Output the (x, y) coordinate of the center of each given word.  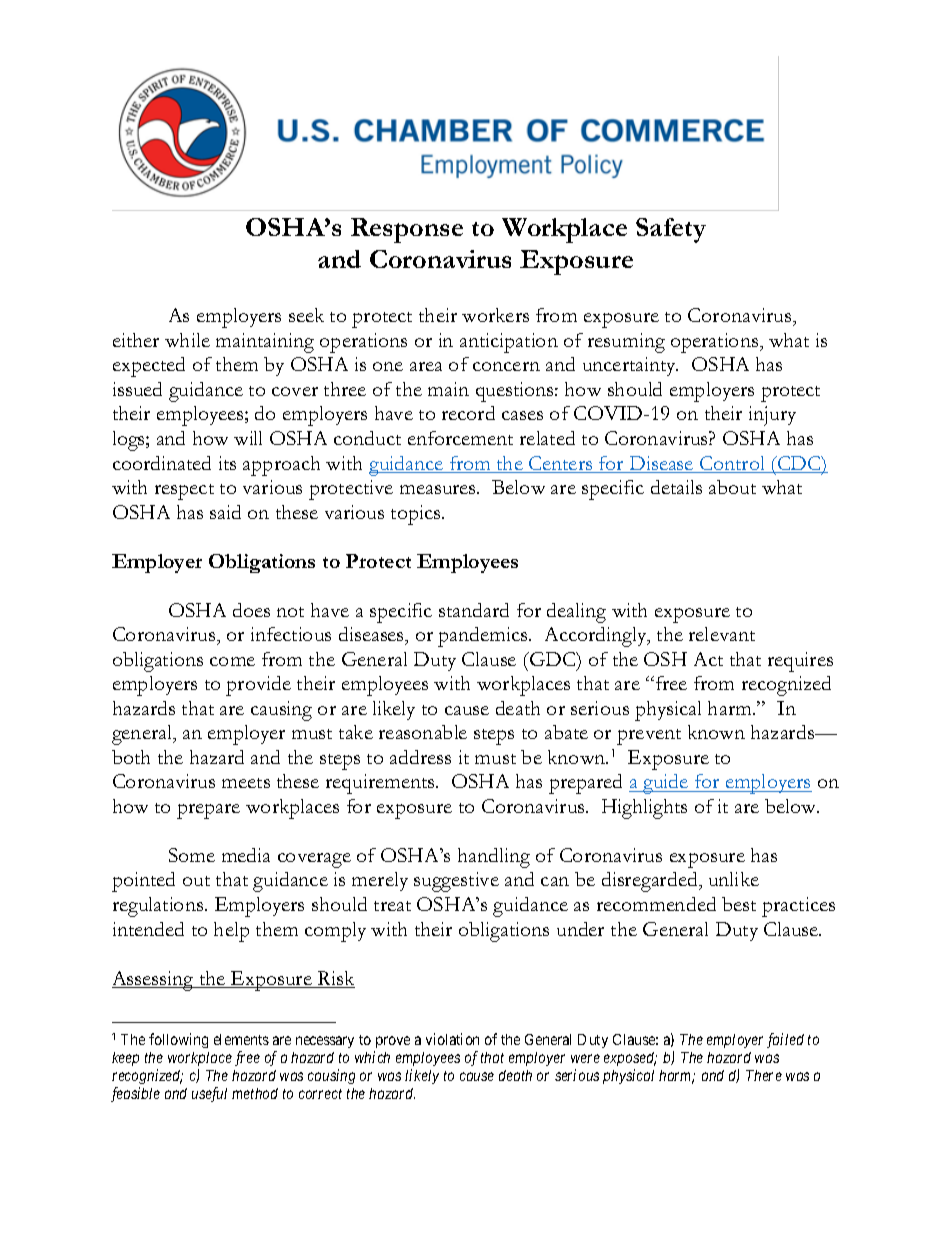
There (764, 1075)
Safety (671, 230)
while (187, 340)
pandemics (484, 637)
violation (452, 1039)
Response (407, 230)
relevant (722, 634)
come (232, 661)
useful (209, 1094)
